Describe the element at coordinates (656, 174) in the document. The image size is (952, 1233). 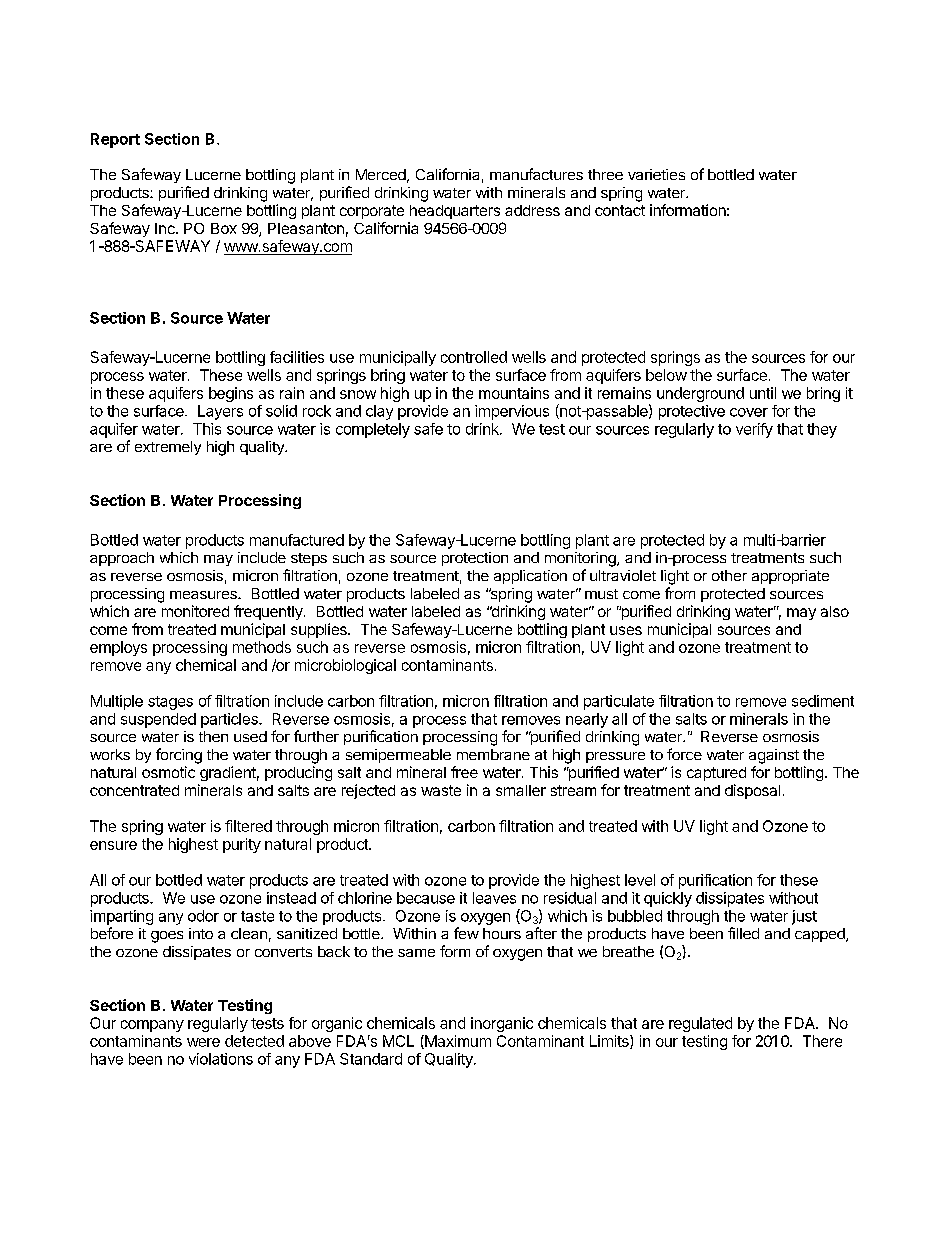
I see `varieties` at that location.
